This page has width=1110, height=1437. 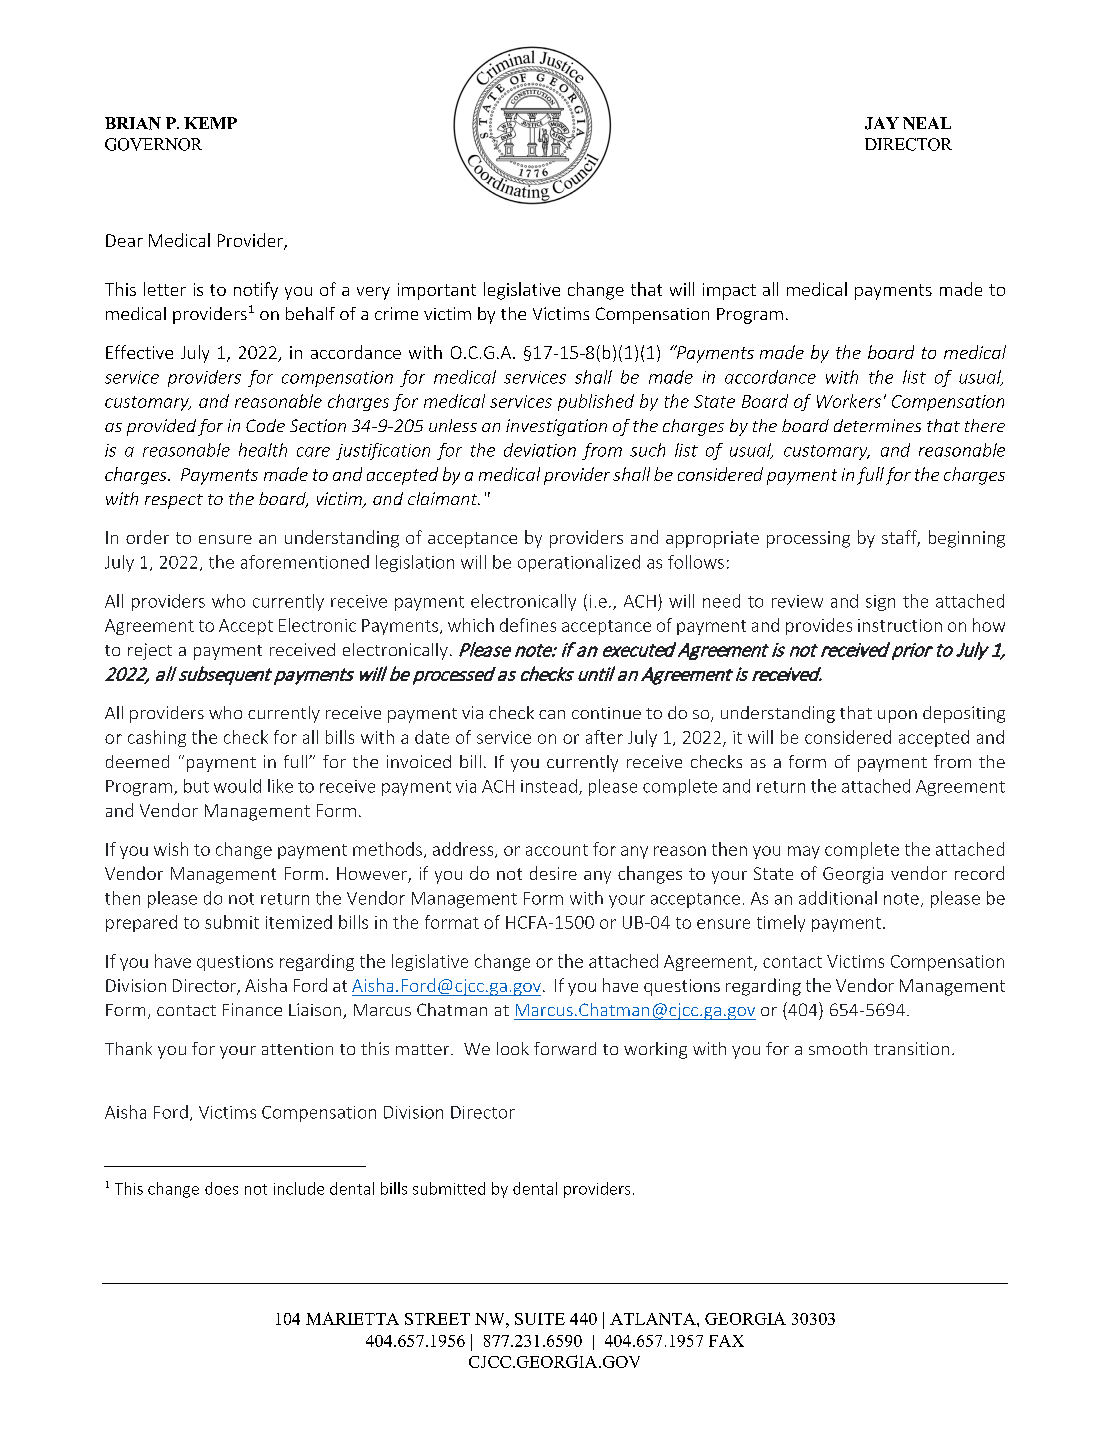 What do you see at coordinates (210, 123) in the page?
I see `KEMP` at bounding box center [210, 123].
